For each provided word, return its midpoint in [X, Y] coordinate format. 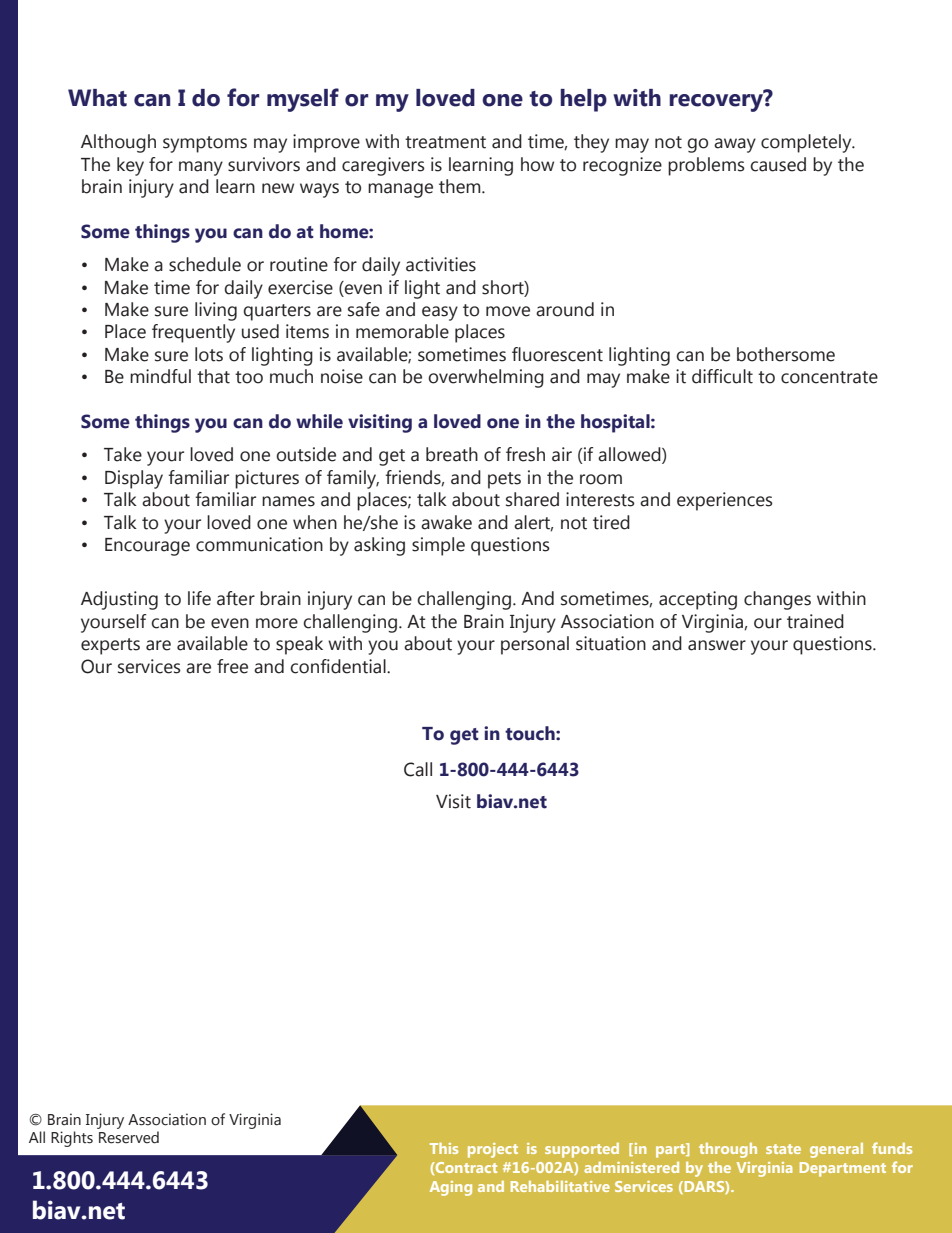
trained [815, 621]
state [783, 1149]
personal [535, 645]
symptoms [205, 144]
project [493, 1150]
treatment [445, 142]
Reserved [129, 1137]
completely [807, 143]
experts [110, 646]
